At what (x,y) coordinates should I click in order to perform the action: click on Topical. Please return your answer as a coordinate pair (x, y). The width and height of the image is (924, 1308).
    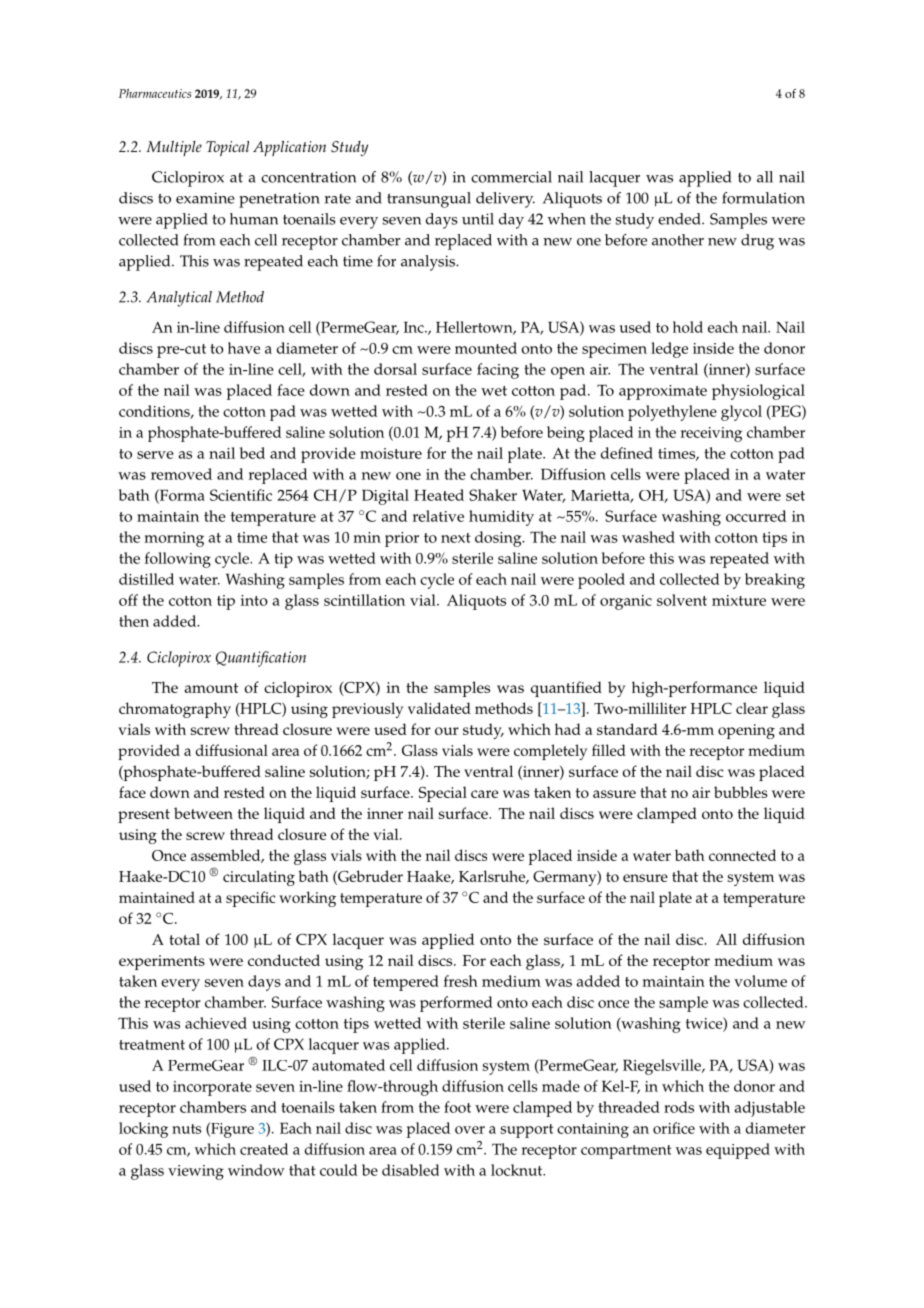
    Looking at the image, I should click on (227, 148).
